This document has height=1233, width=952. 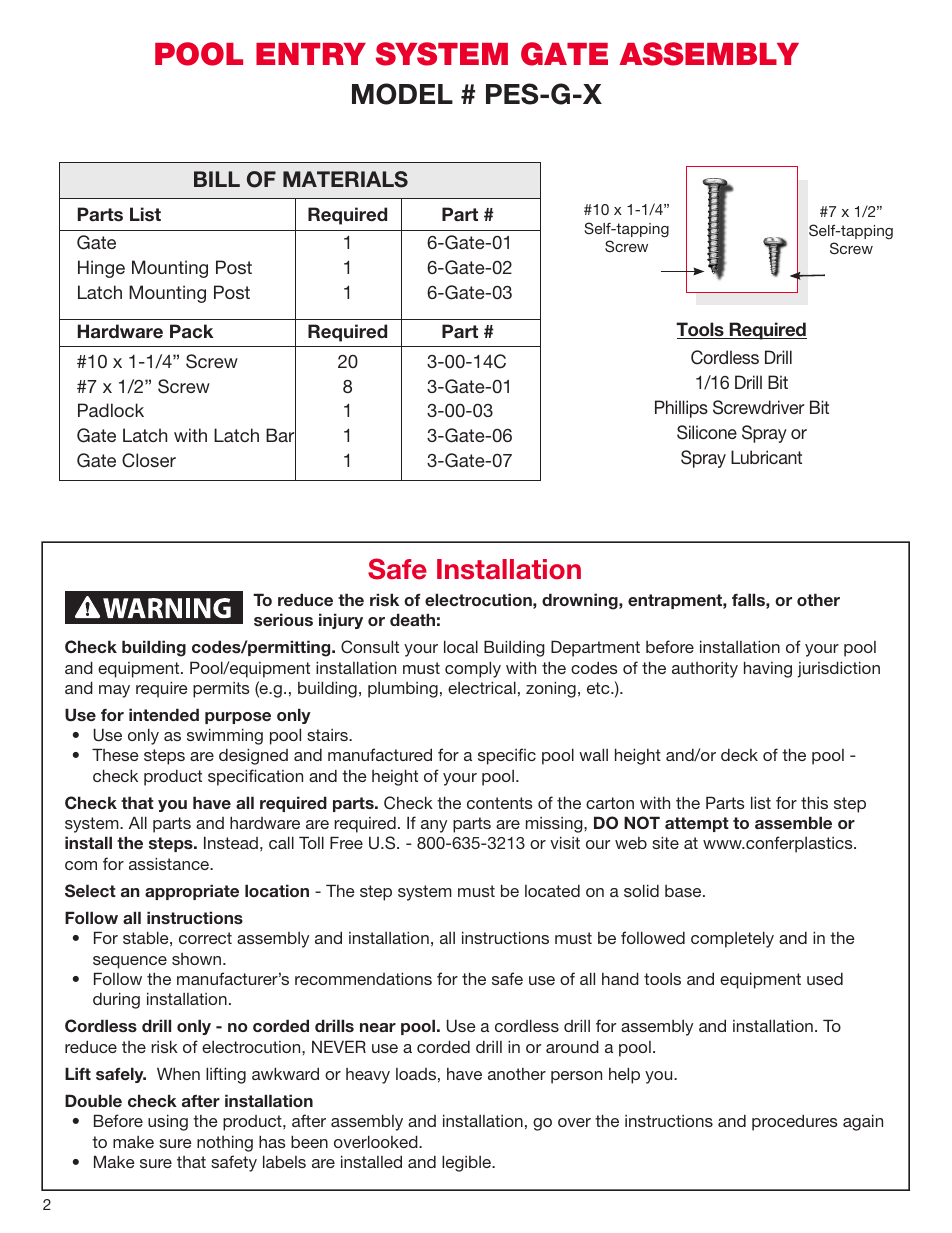 What do you see at coordinates (168, 1122) in the document?
I see `using` at bounding box center [168, 1122].
